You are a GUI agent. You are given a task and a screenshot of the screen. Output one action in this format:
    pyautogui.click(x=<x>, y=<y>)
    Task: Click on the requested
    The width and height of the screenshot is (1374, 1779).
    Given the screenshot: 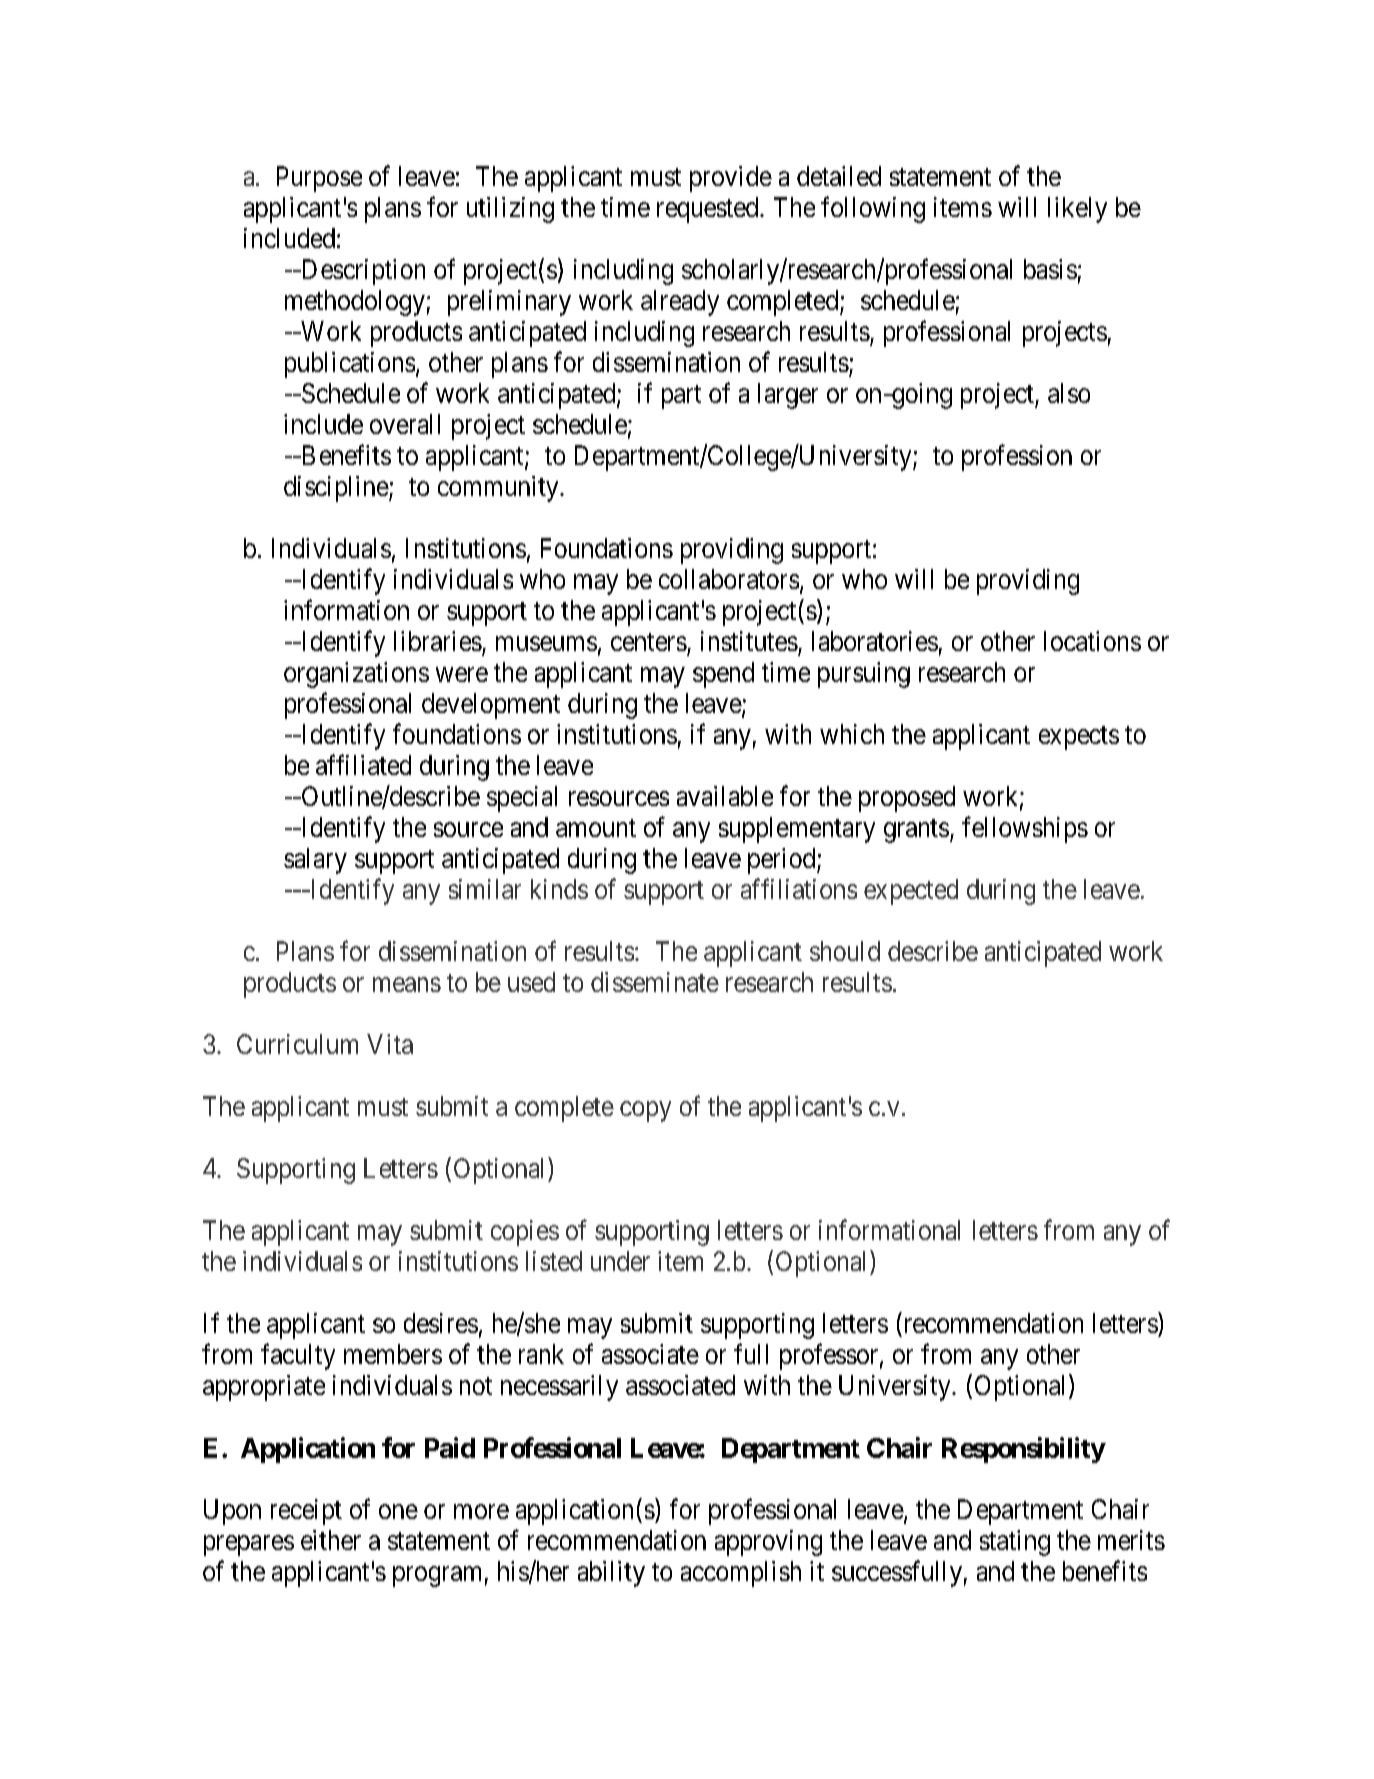 What is the action you would take?
    pyautogui.click(x=709, y=210)
